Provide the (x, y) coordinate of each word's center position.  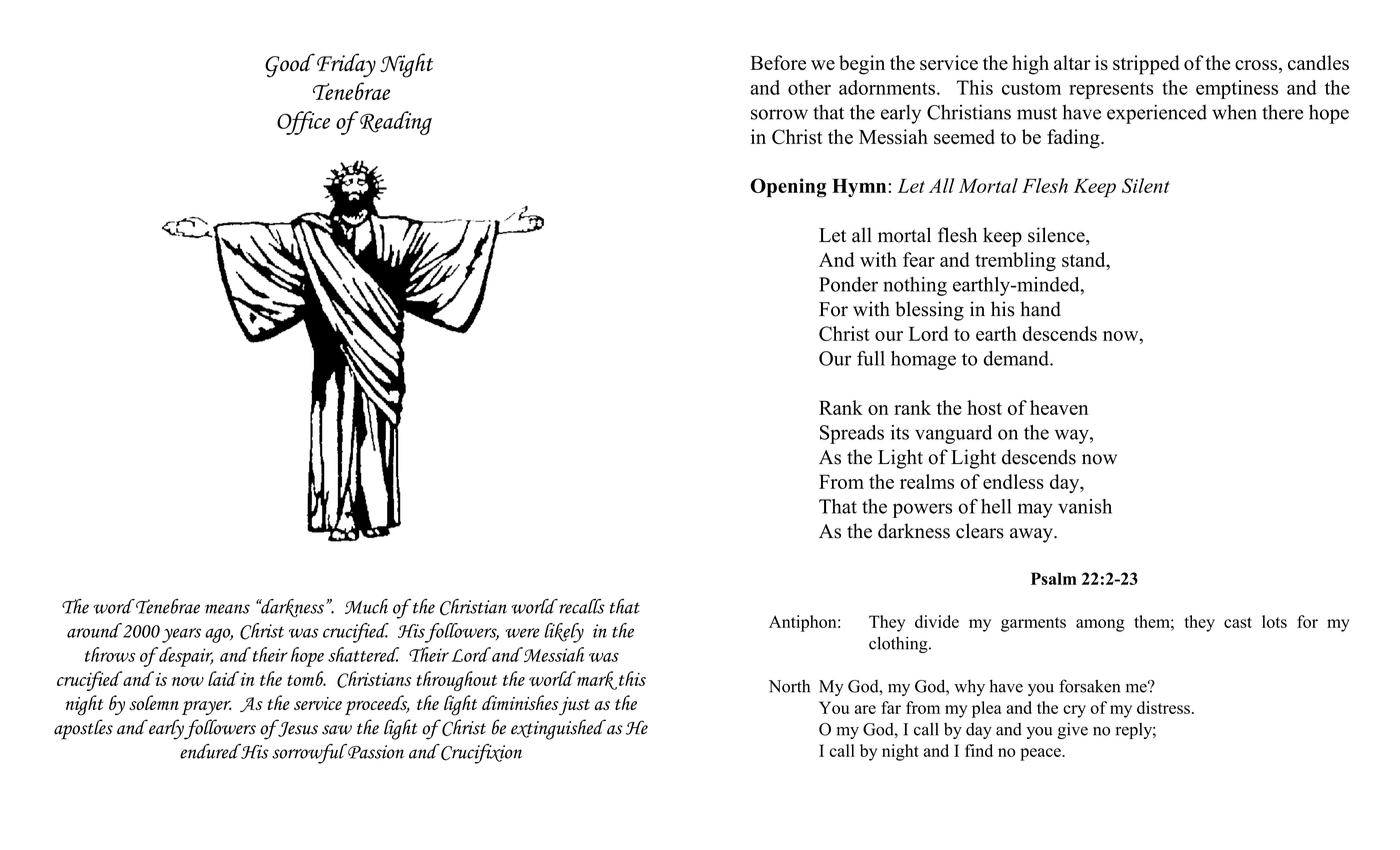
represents (1111, 90)
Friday (346, 65)
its (900, 432)
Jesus (297, 728)
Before (778, 62)
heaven (1059, 407)
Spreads (852, 434)
